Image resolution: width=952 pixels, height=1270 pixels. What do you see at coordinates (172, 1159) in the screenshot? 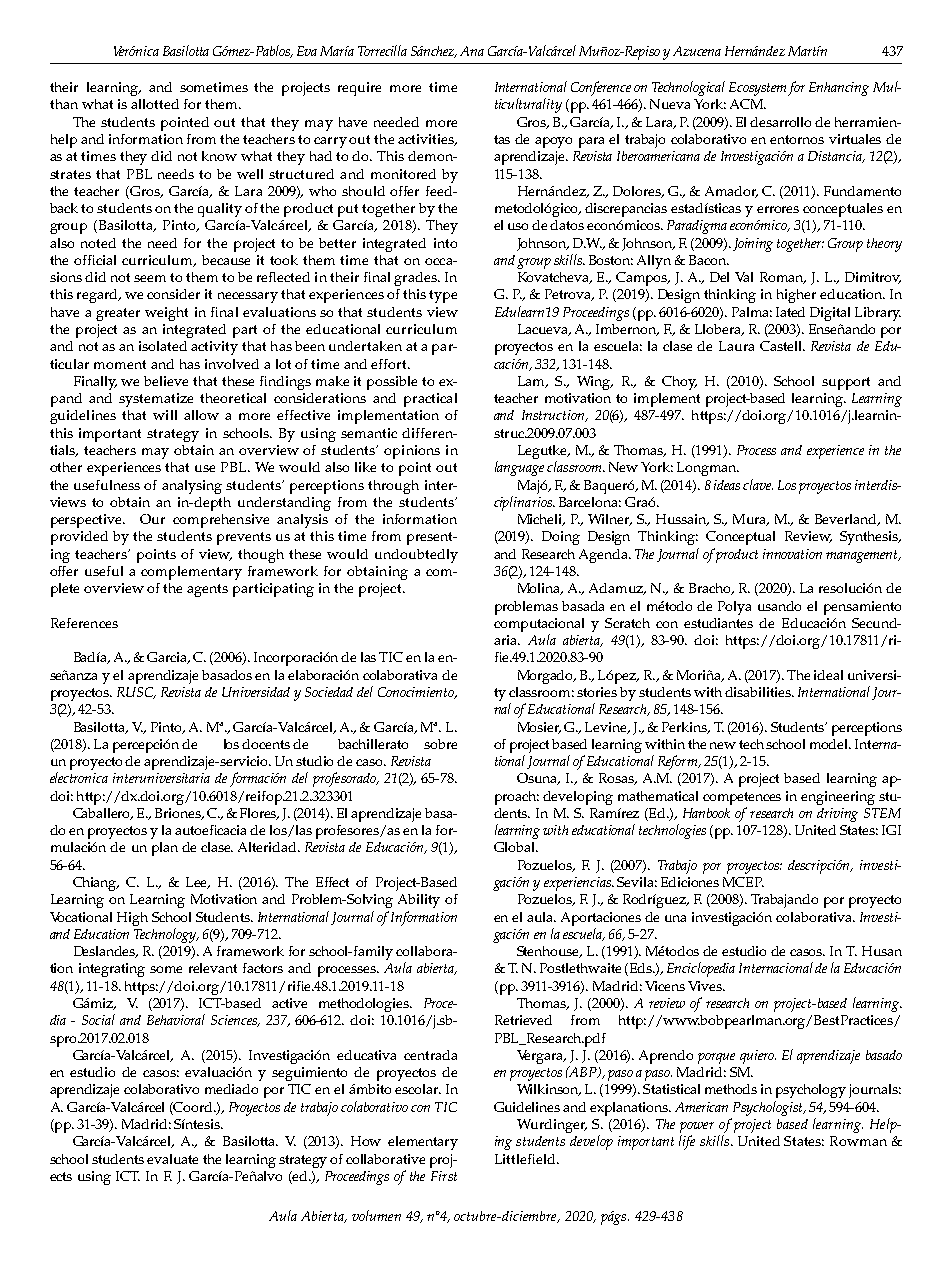
I see `evaluate` at bounding box center [172, 1159].
